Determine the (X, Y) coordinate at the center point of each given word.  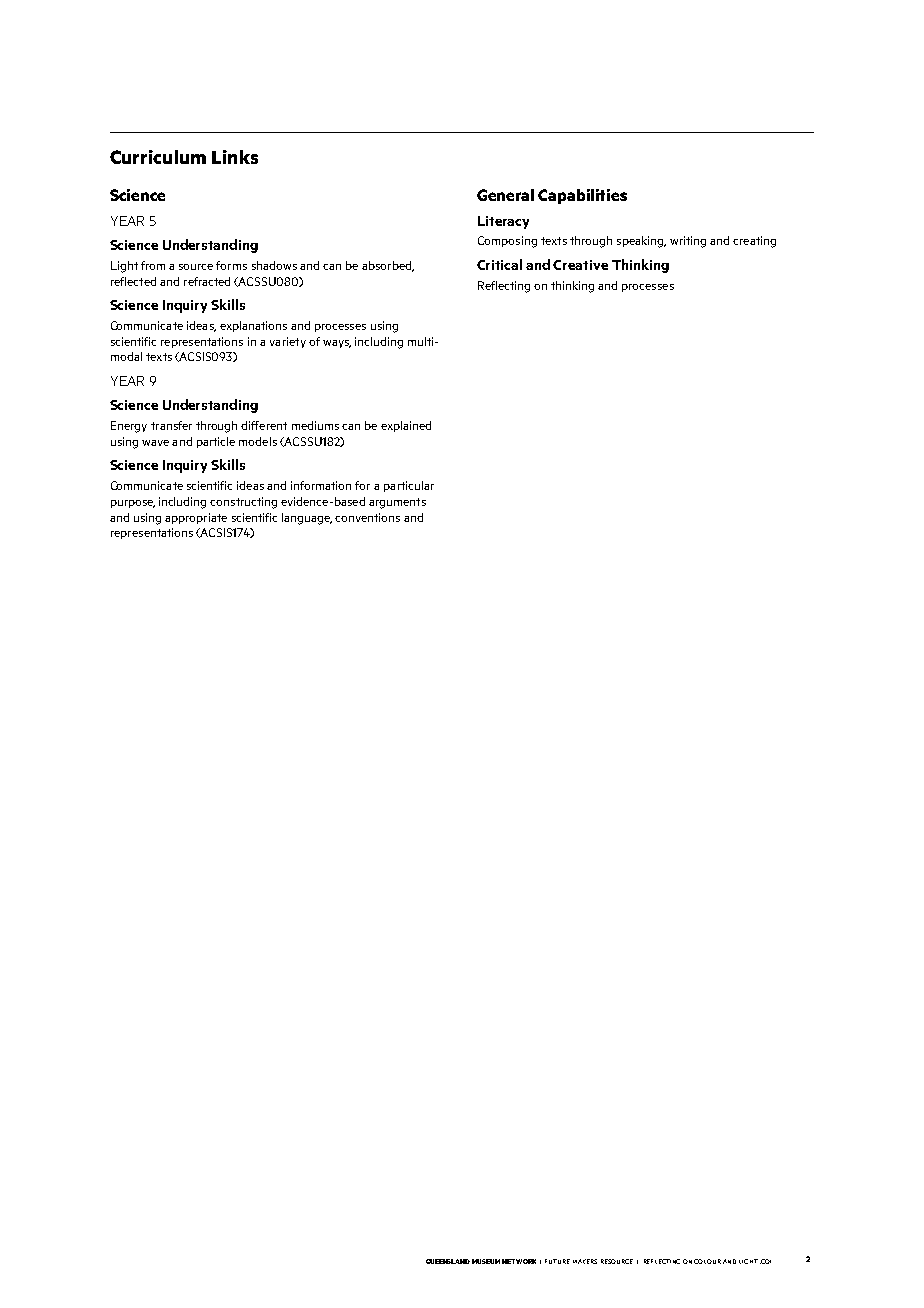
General (505, 195)
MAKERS (585, 1261)
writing (688, 242)
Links (235, 157)
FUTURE (557, 1261)
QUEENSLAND (448, 1261)
